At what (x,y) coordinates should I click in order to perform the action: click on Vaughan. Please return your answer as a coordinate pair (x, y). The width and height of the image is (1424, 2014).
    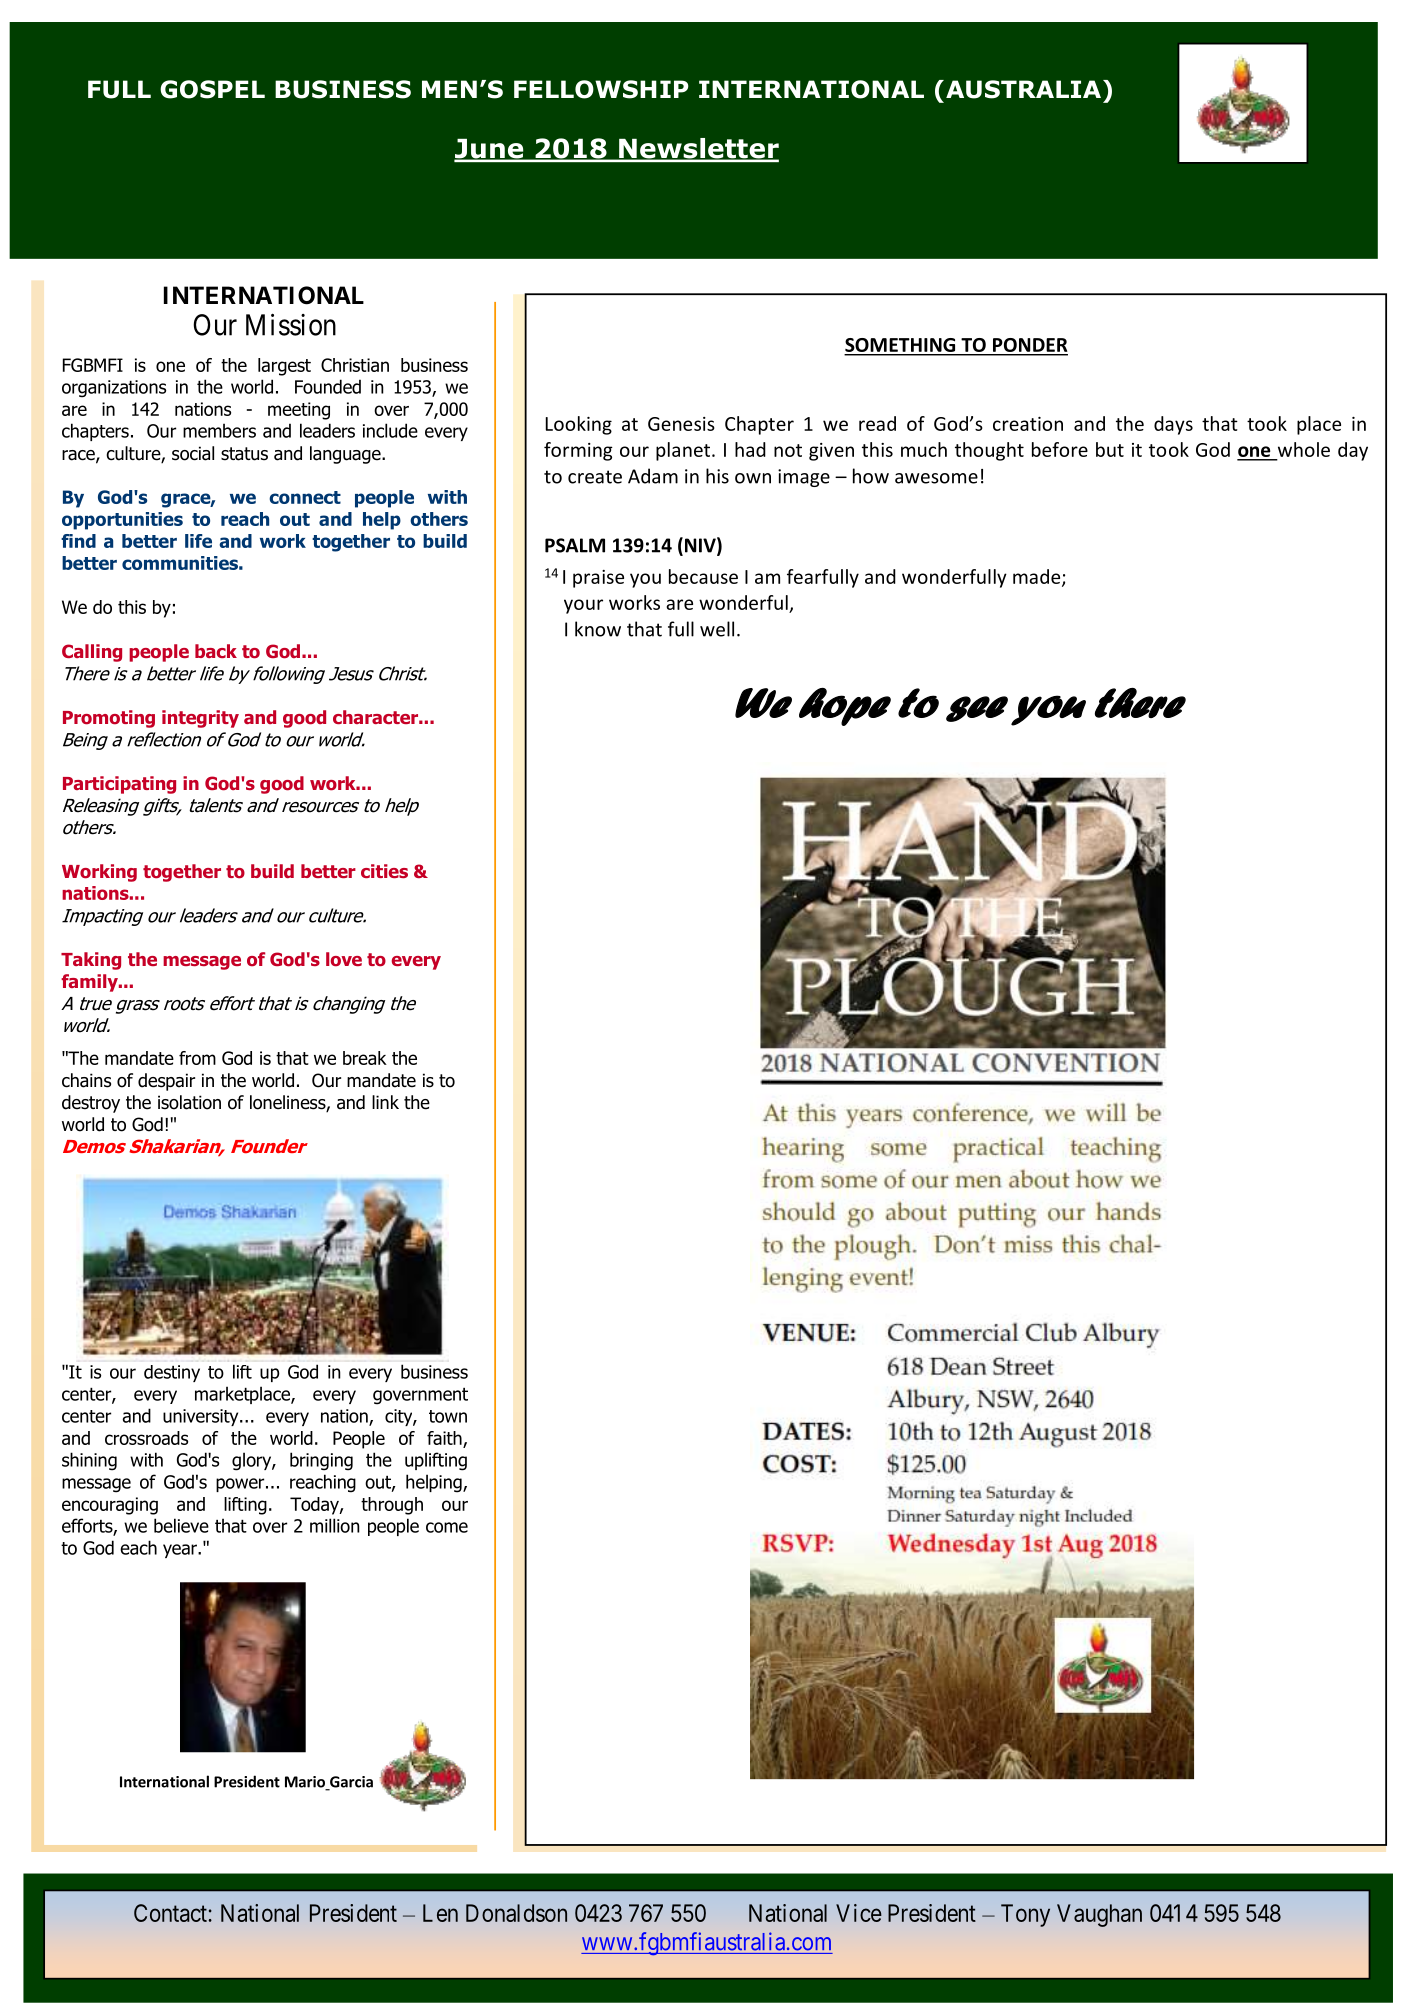
    Looking at the image, I should click on (1099, 1915).
